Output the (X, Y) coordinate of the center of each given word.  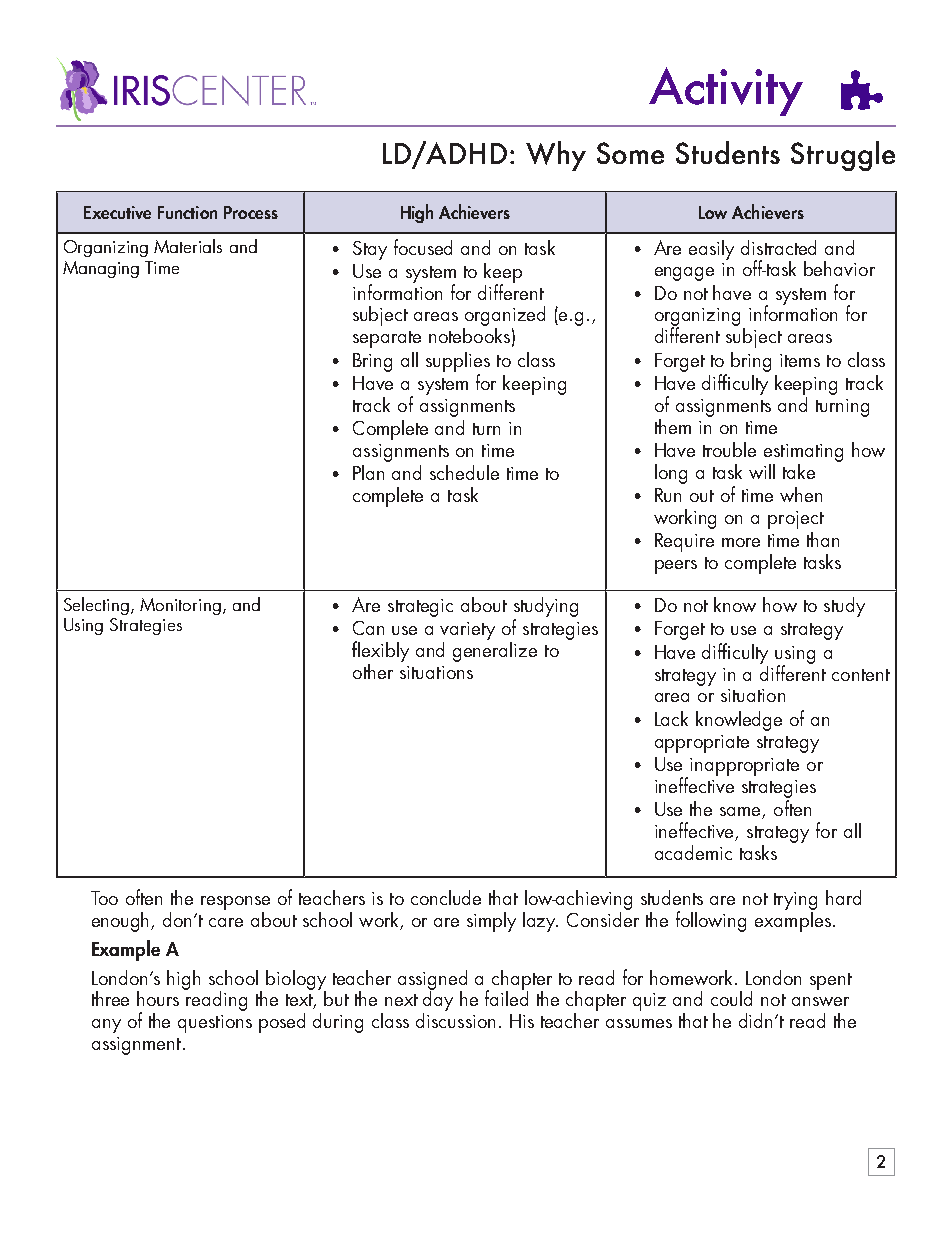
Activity (726, 91)
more (741, 542)
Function (187, 212)
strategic (420, 608)
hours (158, 998)
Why (556, 156)
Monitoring (180, 606)
